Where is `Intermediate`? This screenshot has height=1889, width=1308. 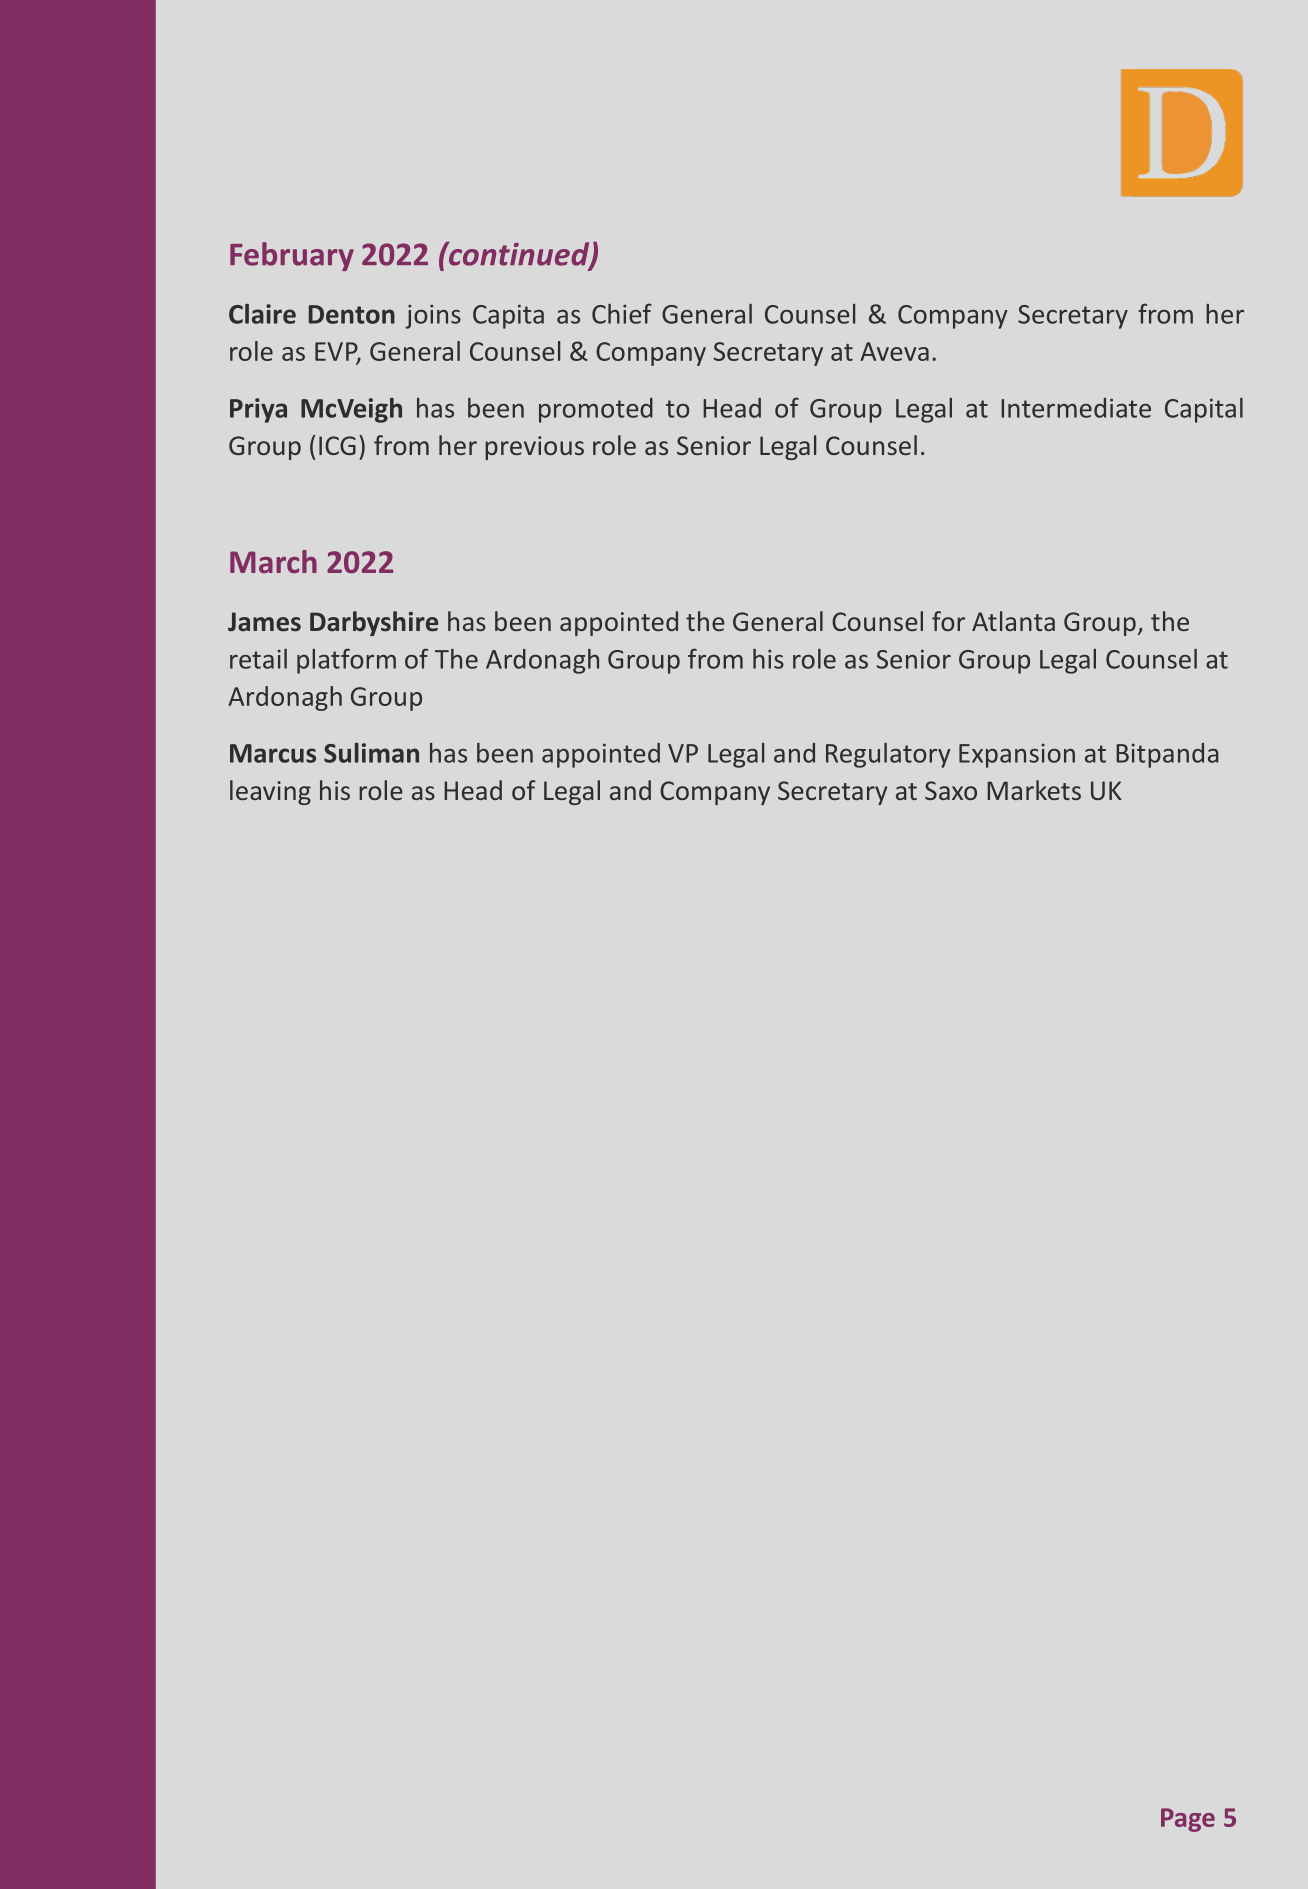 Intermediate is located at coordinates (1076, 408).
